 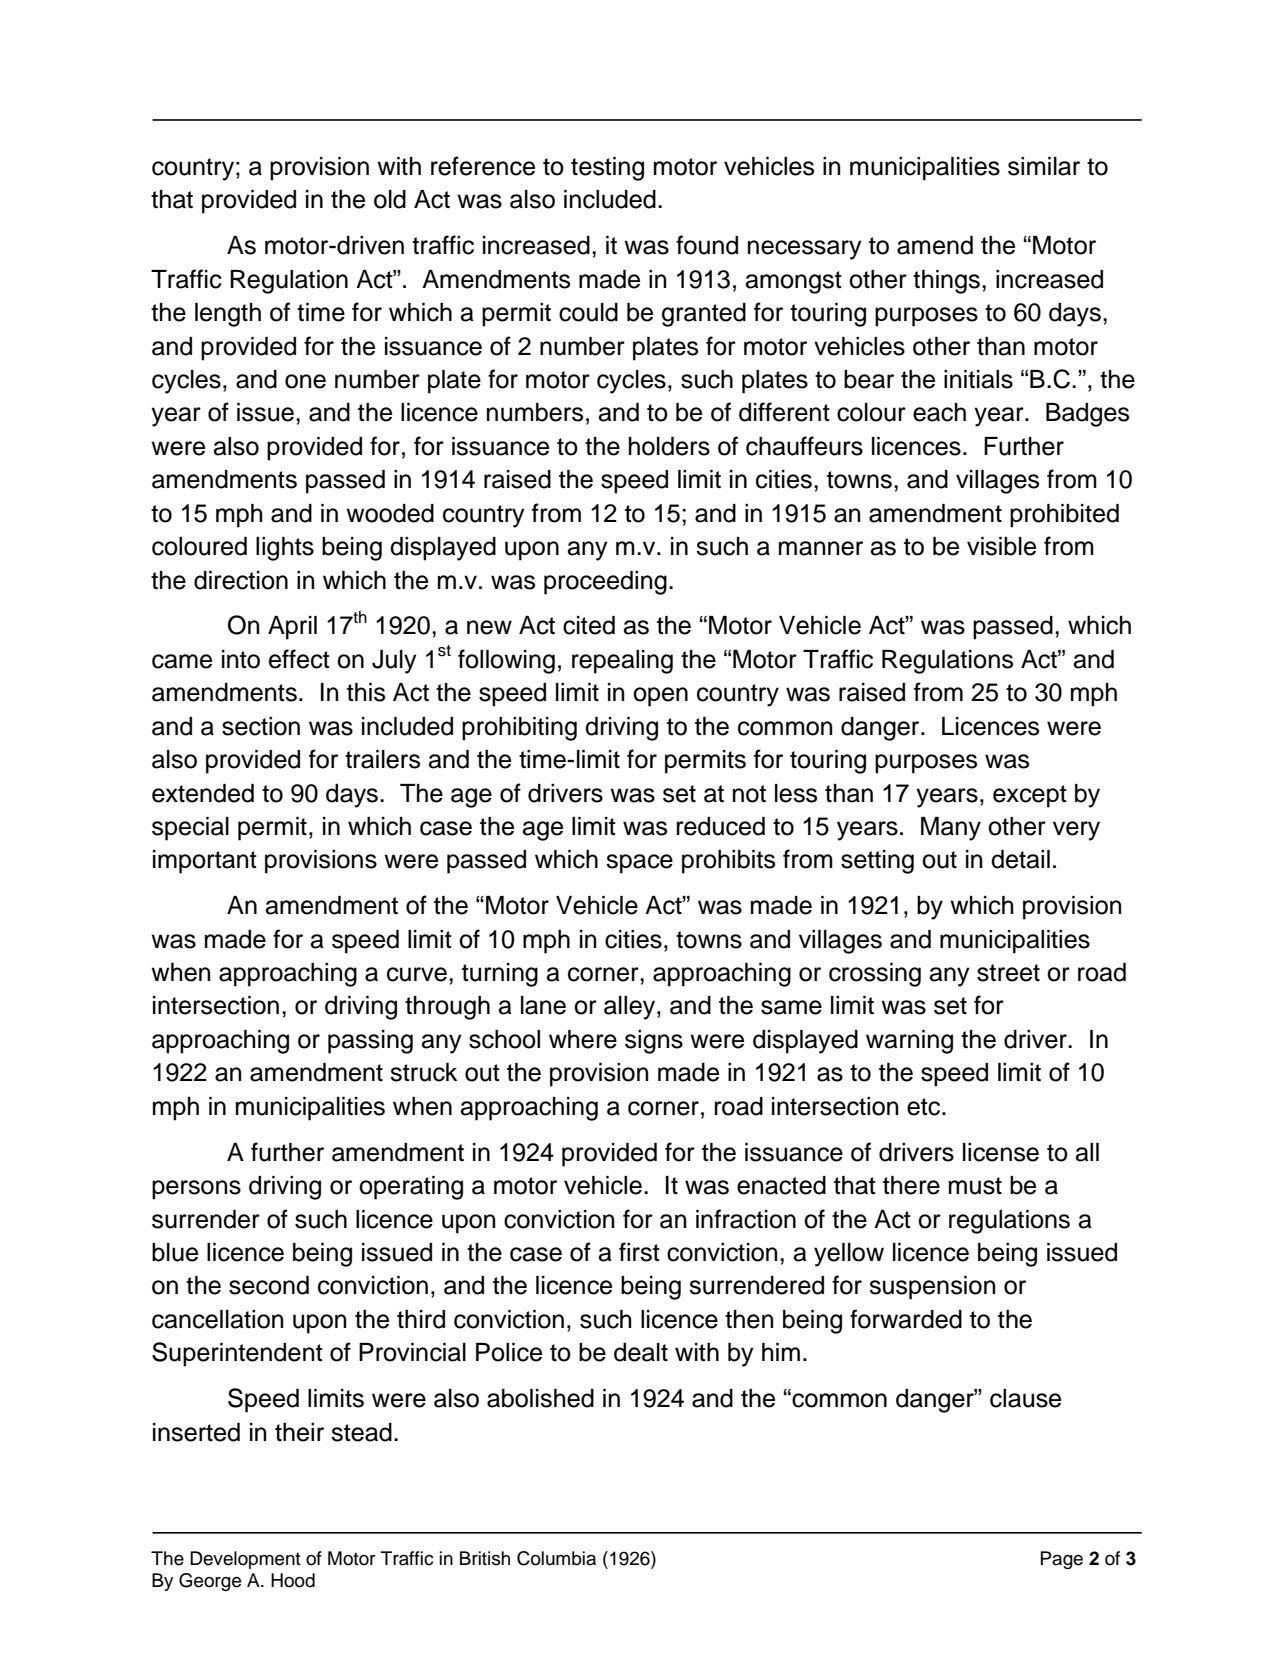 I want to click on detail, so click(x=1020, y=859).
